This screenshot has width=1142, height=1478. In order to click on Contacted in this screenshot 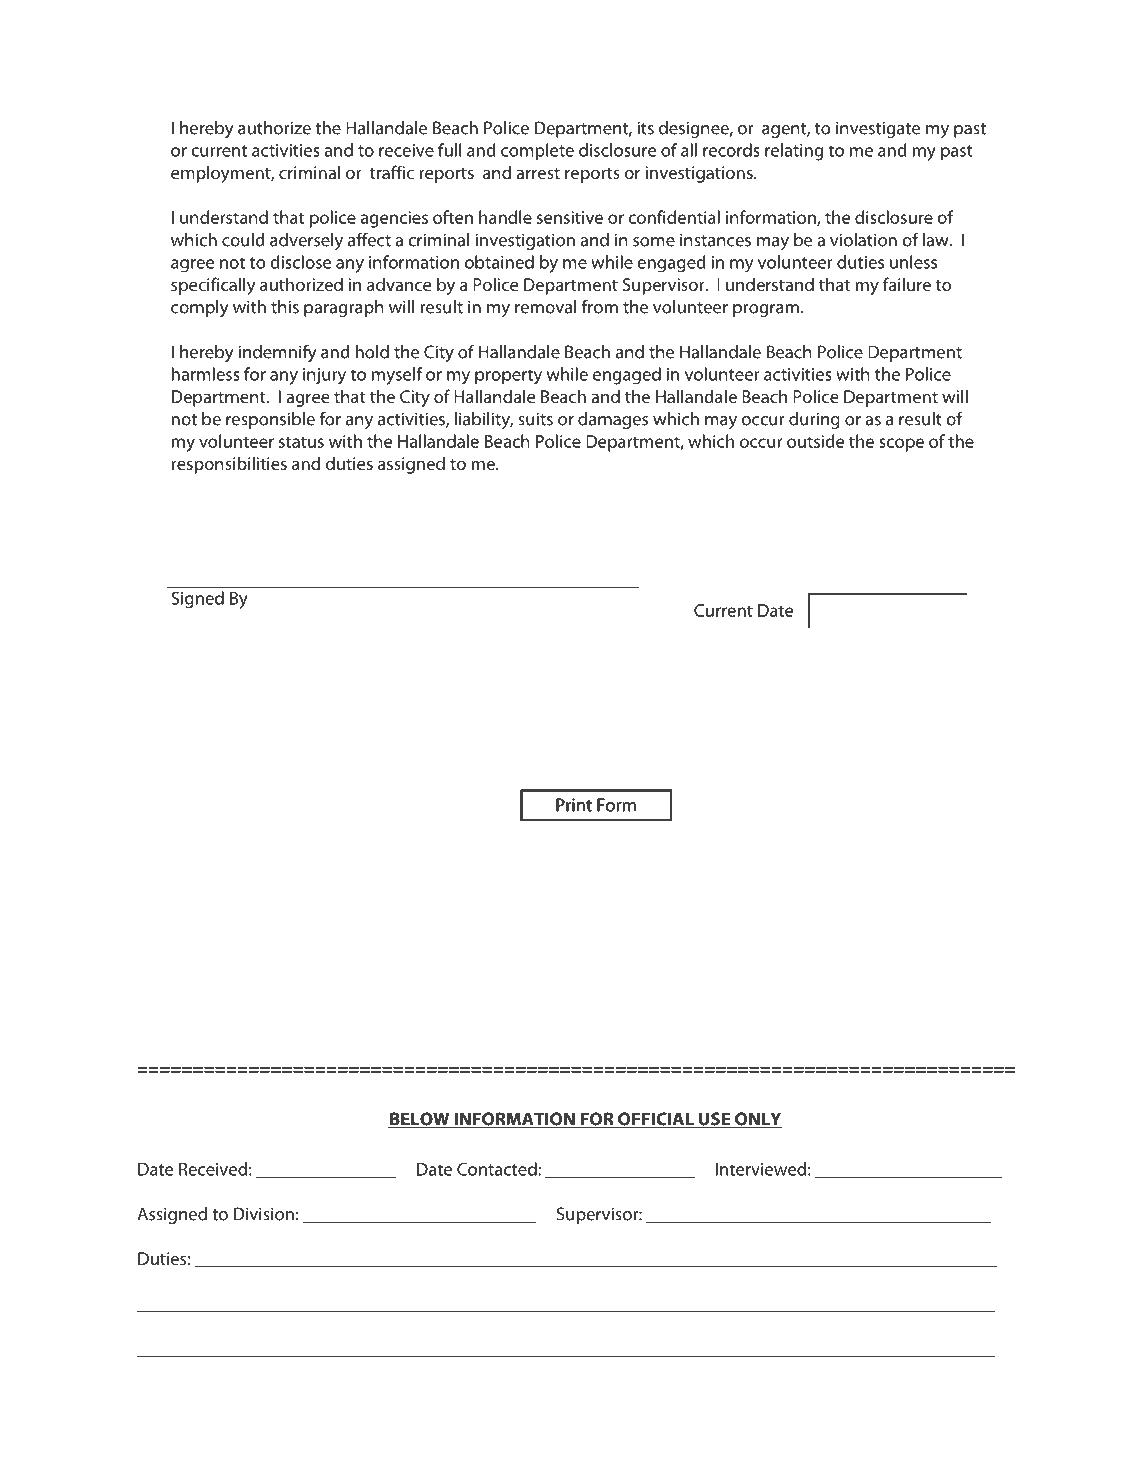, I will do `click(497, 1169)`.
